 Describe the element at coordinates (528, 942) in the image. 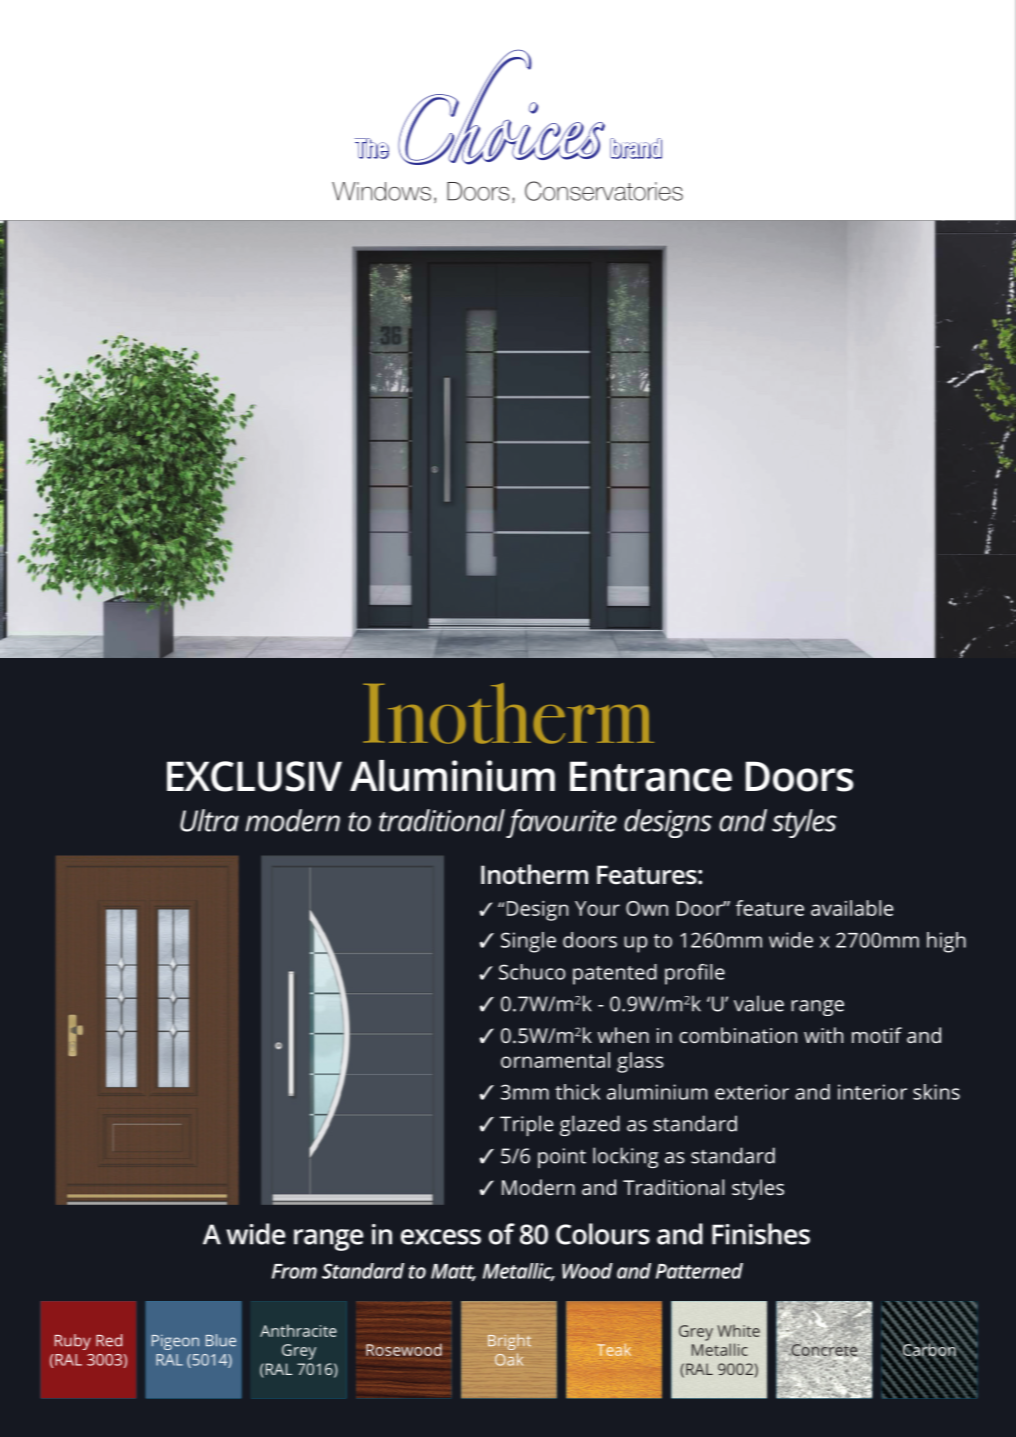

I see `Single` at that location.
